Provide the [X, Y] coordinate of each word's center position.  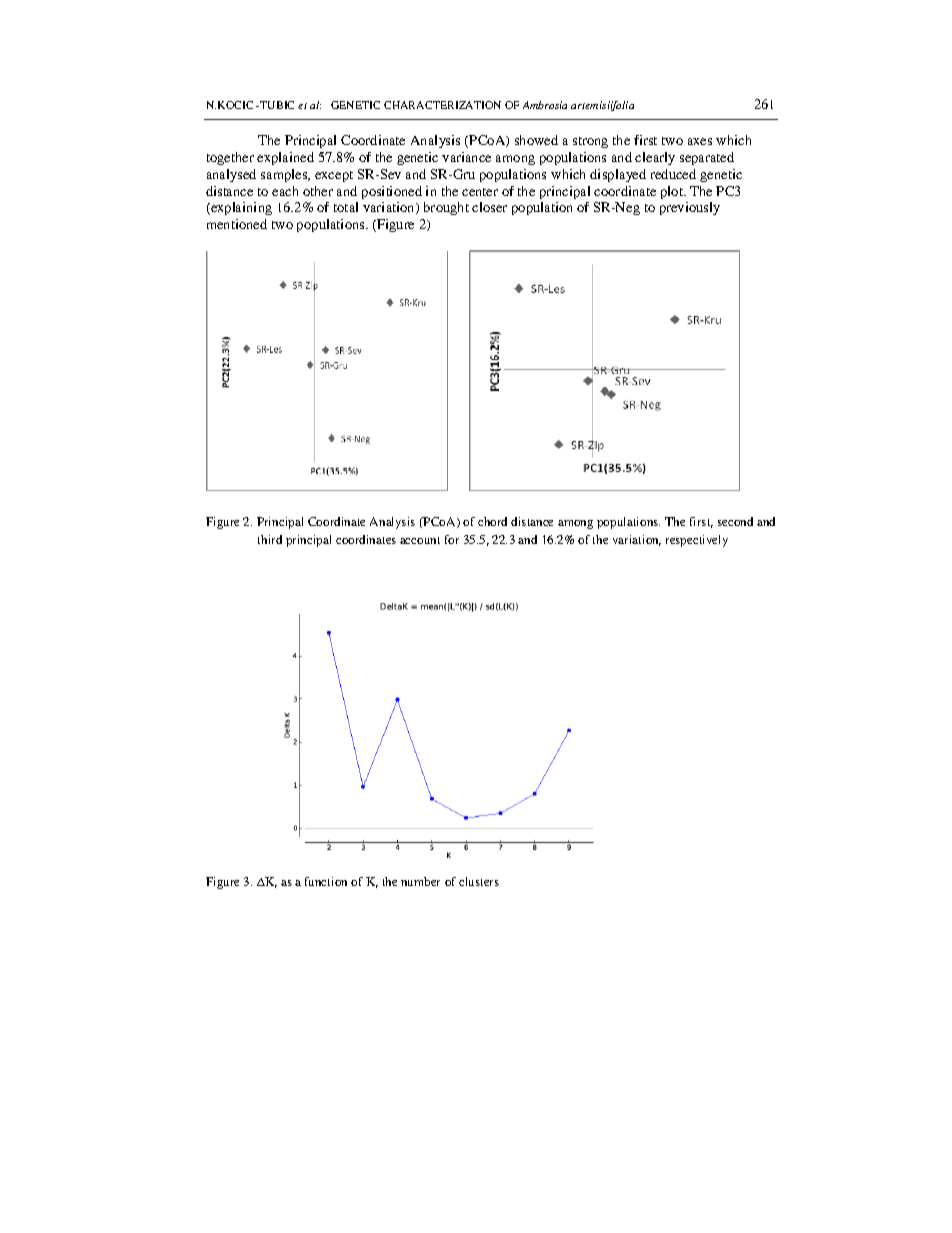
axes [700, 141]
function [326, 881]
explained [285, 158]
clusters [479, 881]
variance [466, 157]
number [420, 881]
